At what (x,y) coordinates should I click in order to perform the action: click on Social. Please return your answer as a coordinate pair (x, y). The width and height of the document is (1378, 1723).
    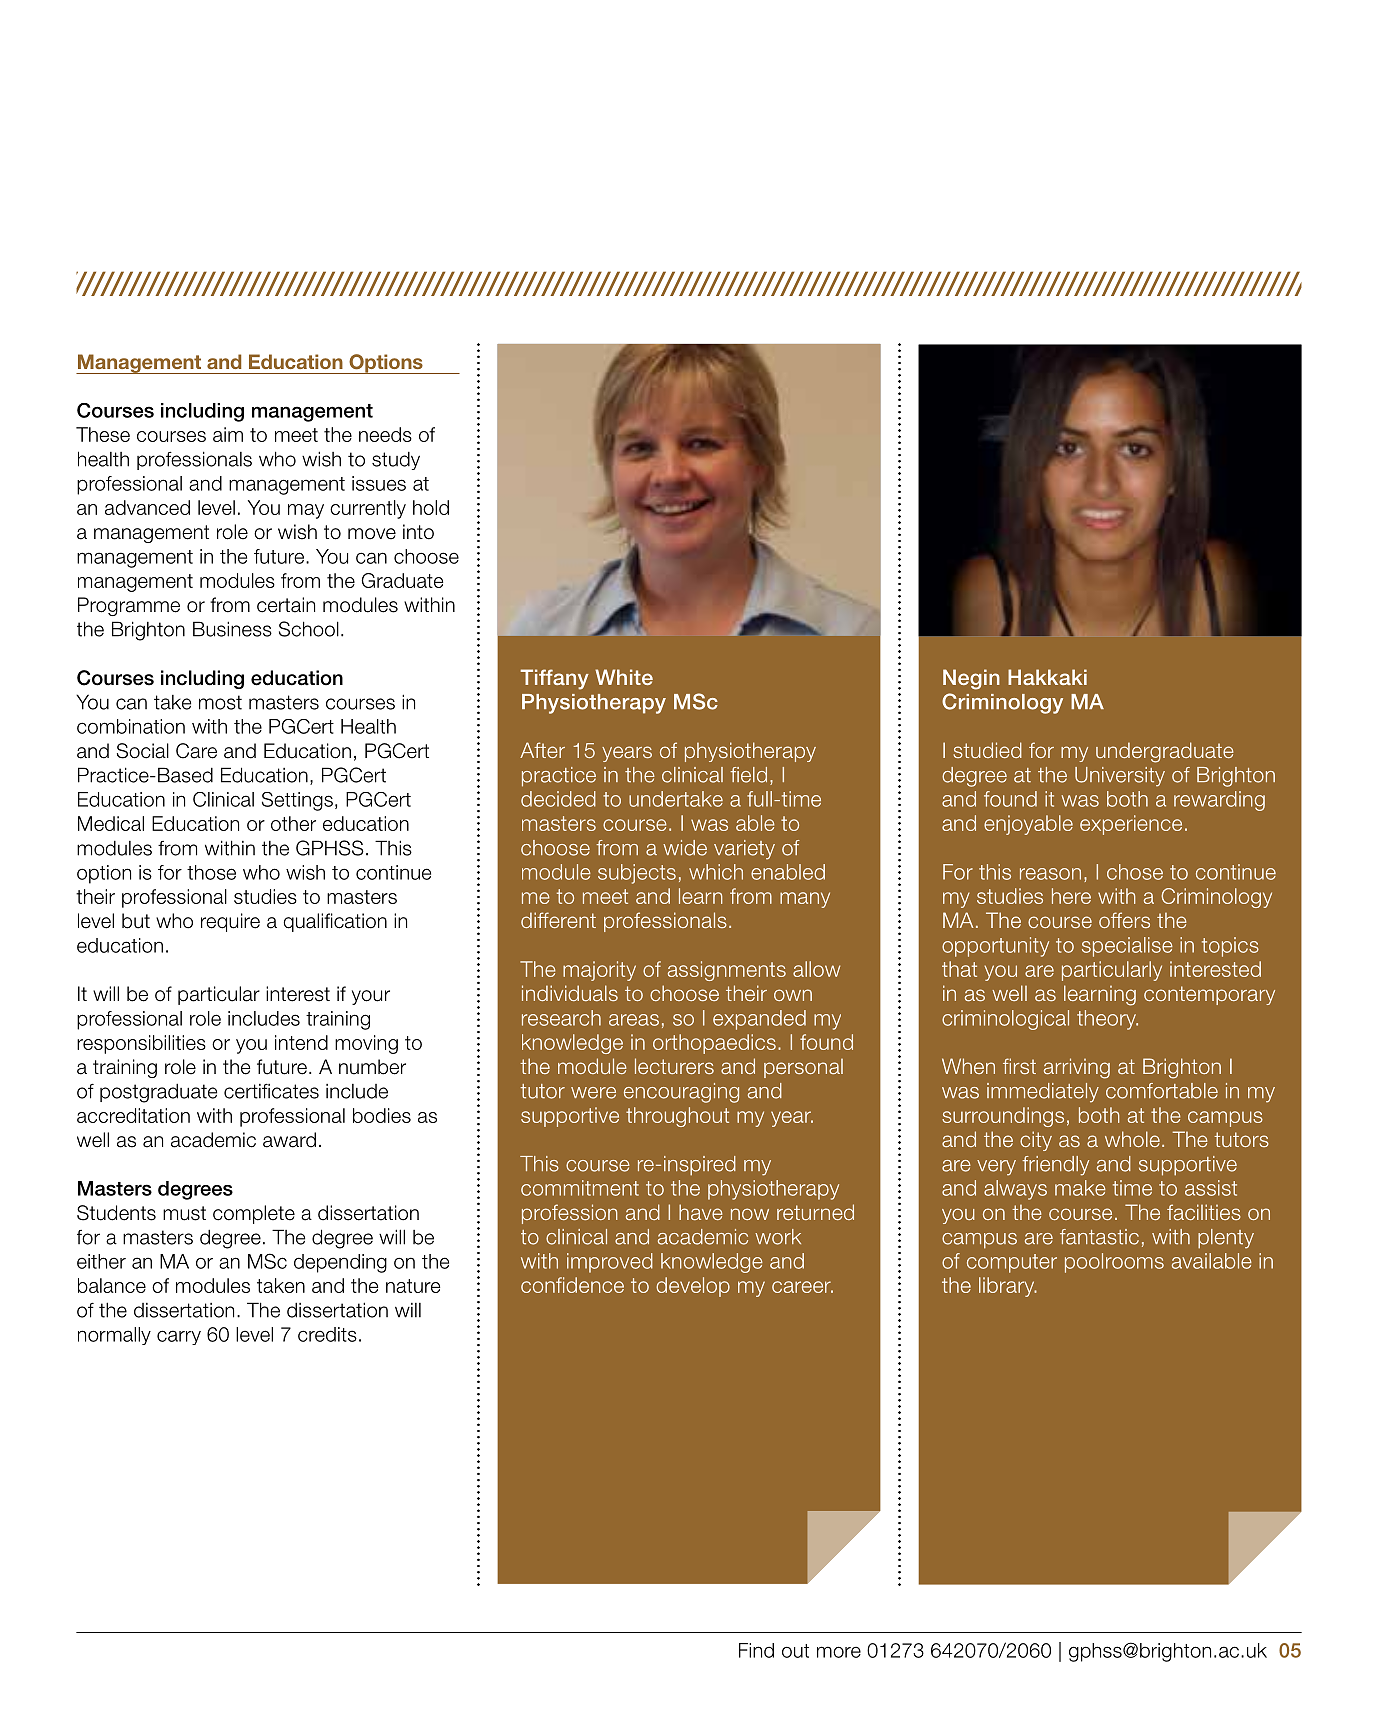
    Looking at the image, I should click on (143, 751).
